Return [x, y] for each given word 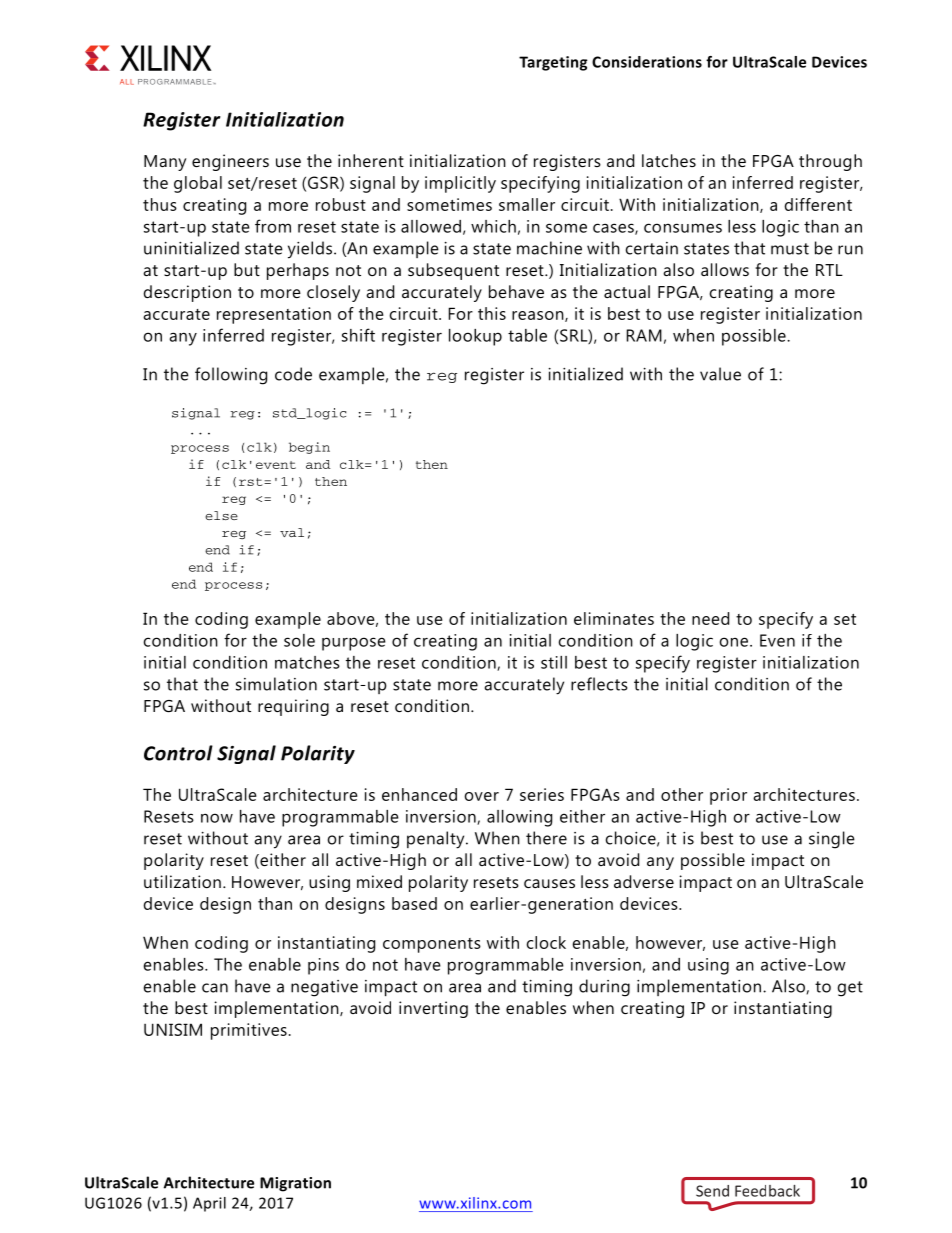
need [710, 618]
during [604, 988]
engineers [230, 162]
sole [299, 640]
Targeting [553, 63]
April [209, 1204]
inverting [433, 1009]
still [554, 662]
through [830, 162]
